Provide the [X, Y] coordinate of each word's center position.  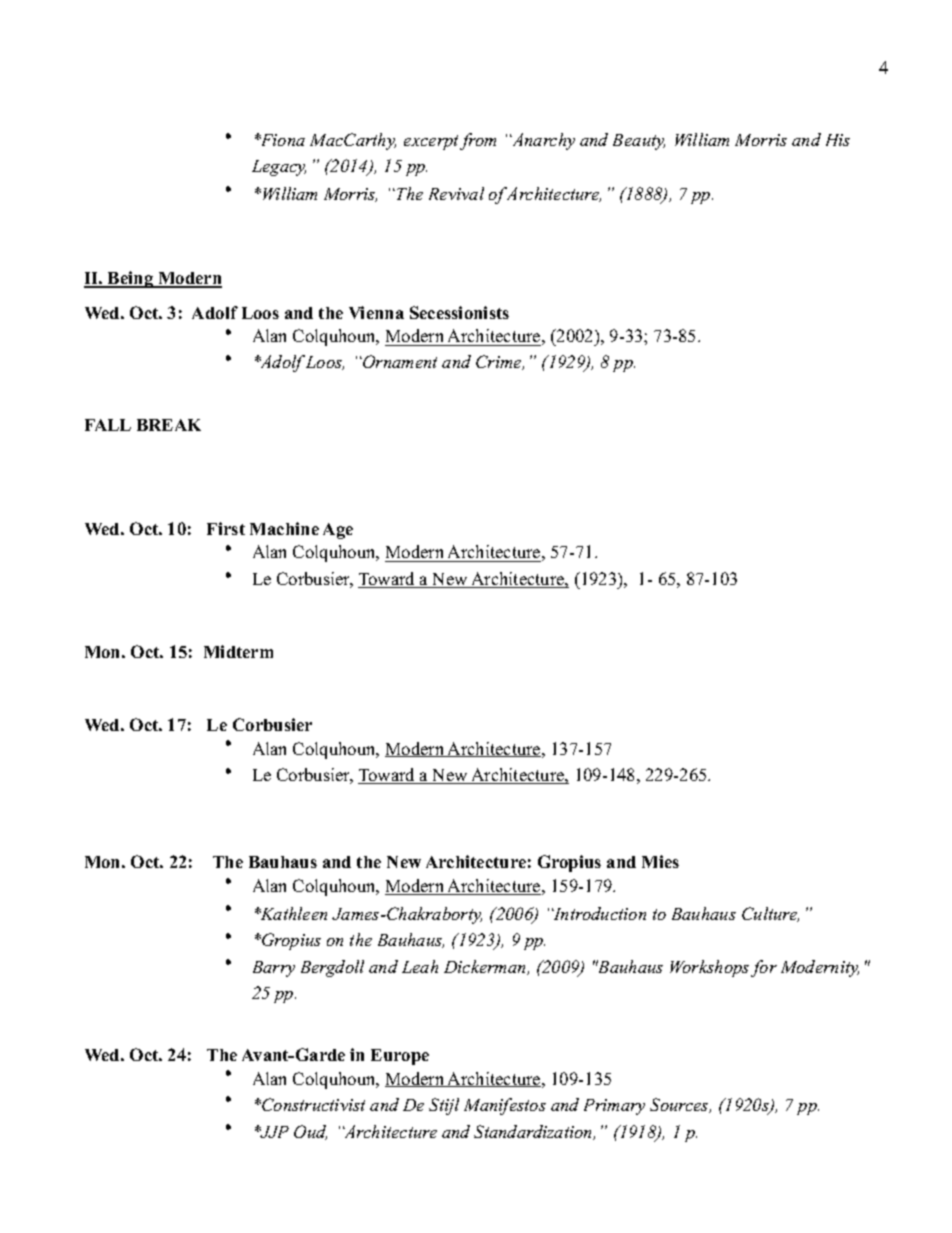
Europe [400, 1057]
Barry [274, 969]
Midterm [238, 651]
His [838, 140]
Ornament [399, 361]
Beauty [639, 142]
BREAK [169, 425]
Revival [456, 193]
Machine [284, 528]
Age [338, 531]
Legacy [279, 168]
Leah [420, 966]
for [764, 968]
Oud [310, 1132]
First [226, 528]
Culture [770, 914]
